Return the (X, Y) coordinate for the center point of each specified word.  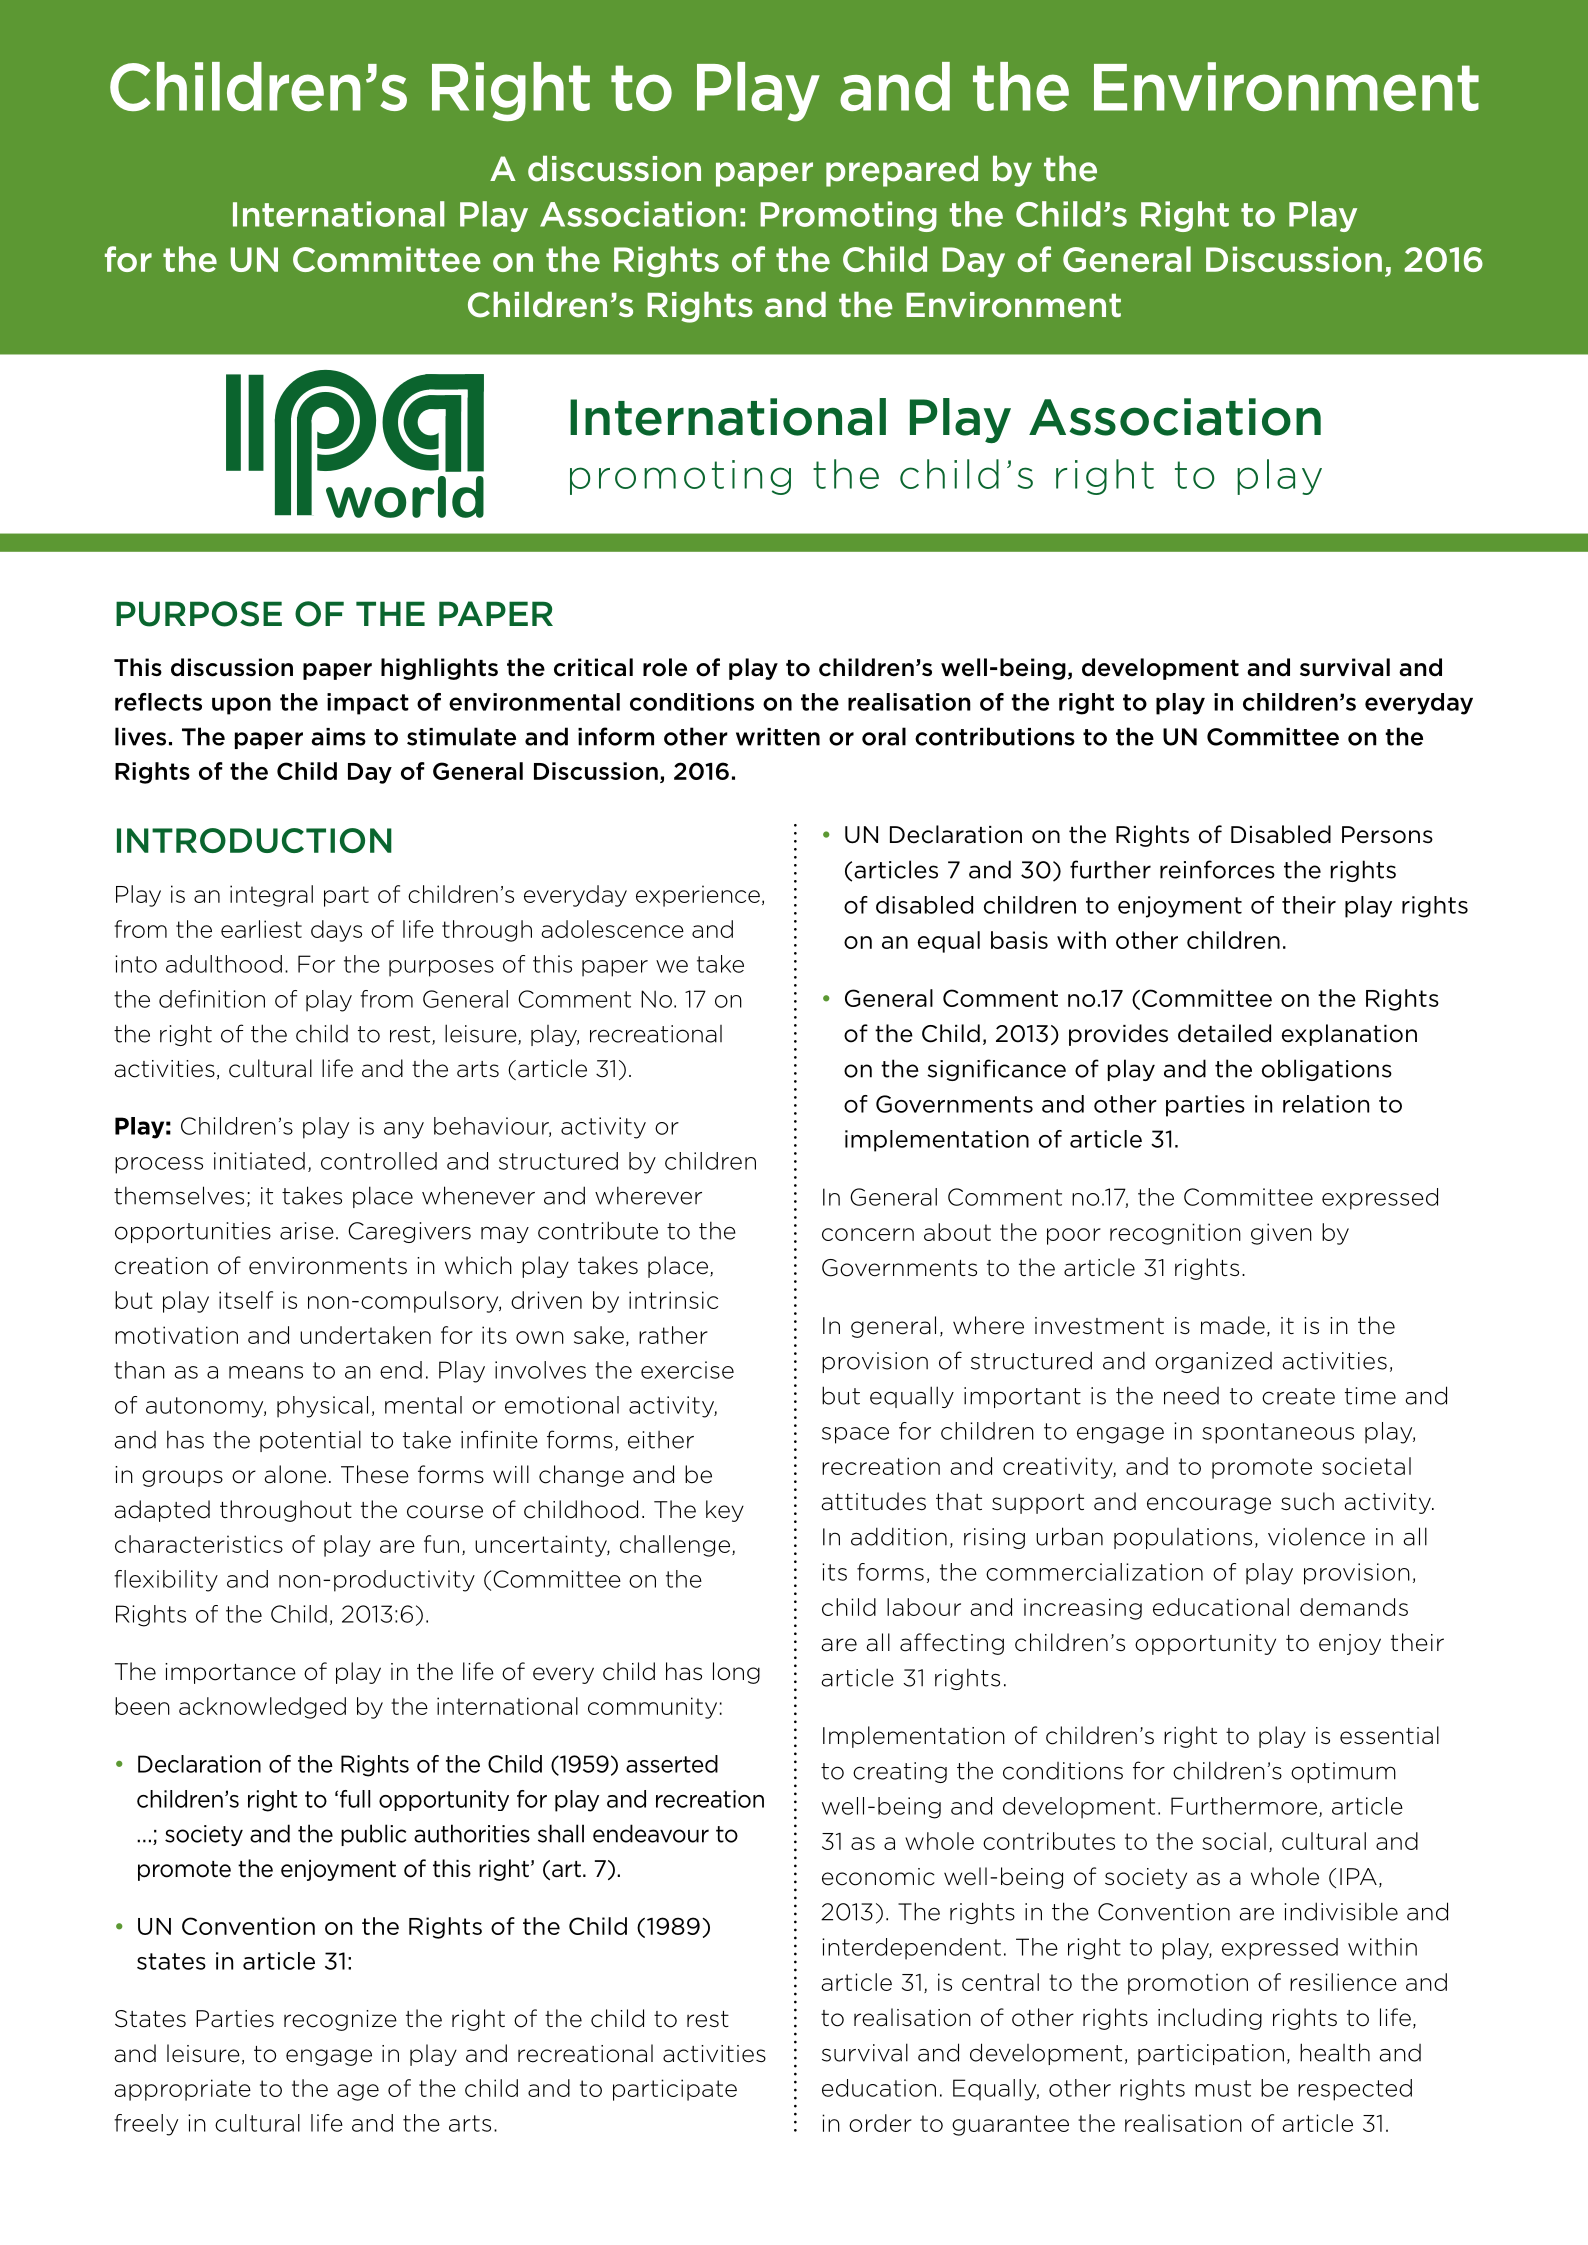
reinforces (1217, 869)
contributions (995, 736)
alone (295, 1474)
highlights (439, 669)
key (725, 1511)
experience (698, 896)
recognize (340, 2020)
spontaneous (1278, 1433)
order (880, 2123)
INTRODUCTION (254, 840)
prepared (902, 171)
